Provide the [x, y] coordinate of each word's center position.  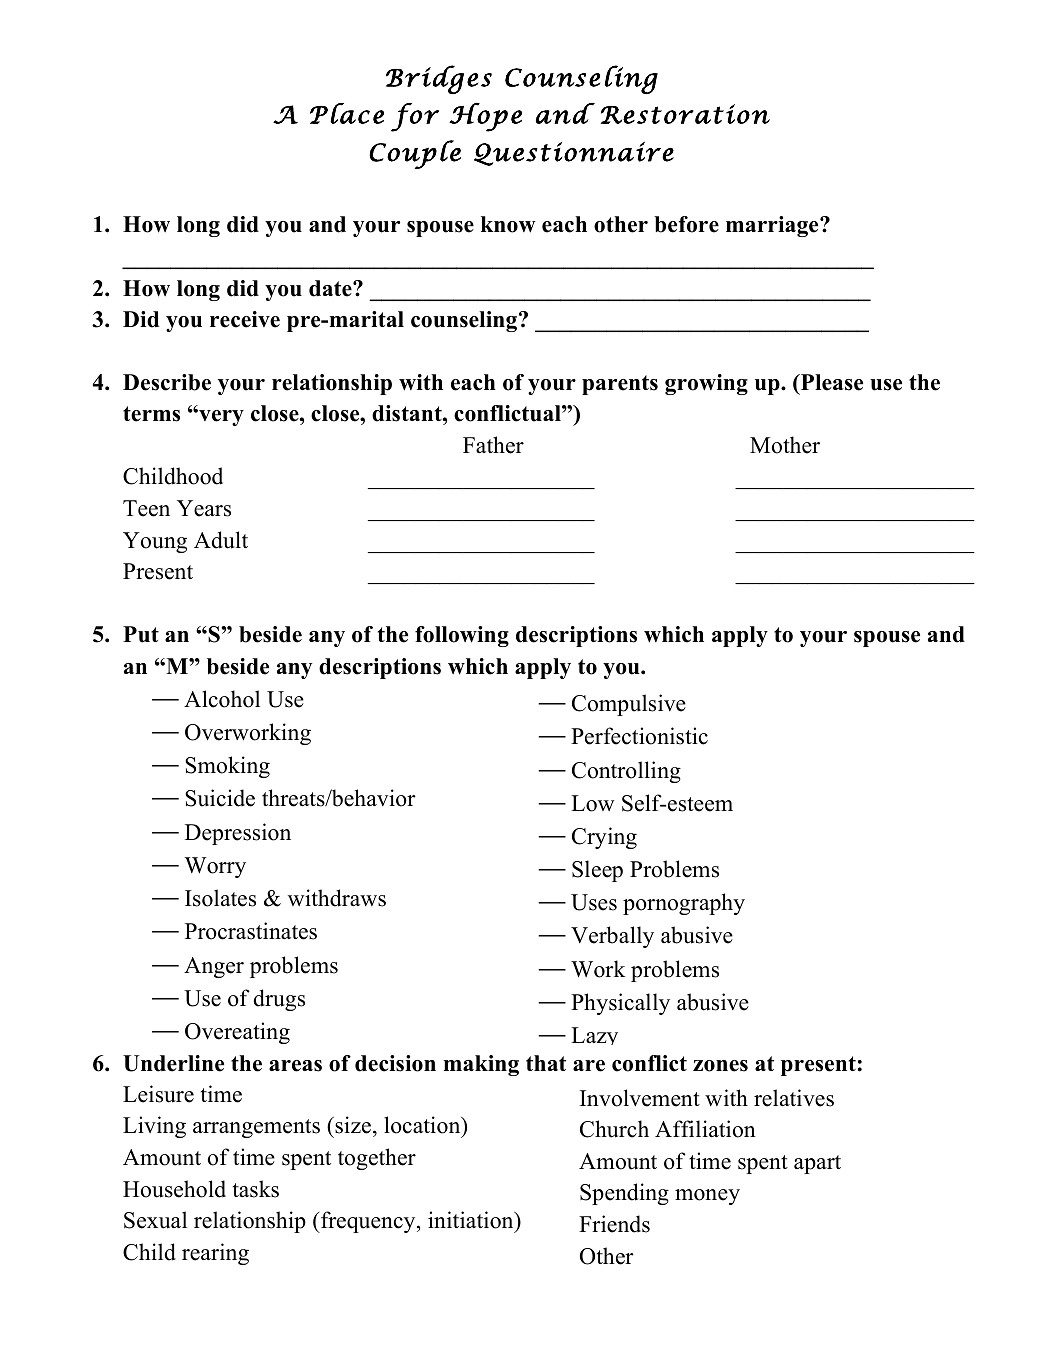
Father [493, 445]
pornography [684, 904]
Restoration [685, 114]
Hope [485, 117]
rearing [215, 1254]
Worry [215, 867]
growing [706, 384]
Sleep [597, 871]
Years [204, 508]
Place [347, 113]
